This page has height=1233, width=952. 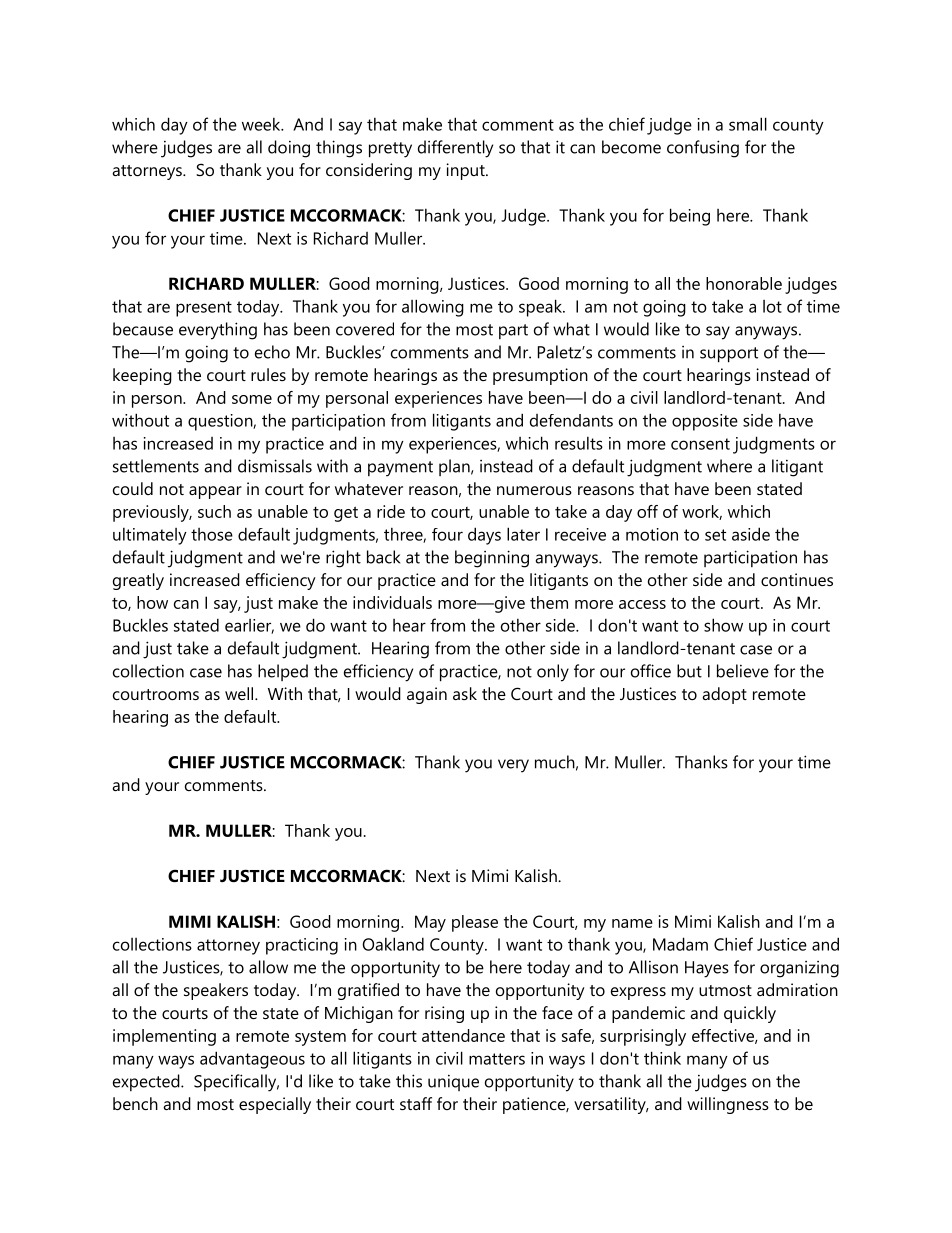 I want to click on individuals, so click(x=392, y=602).
